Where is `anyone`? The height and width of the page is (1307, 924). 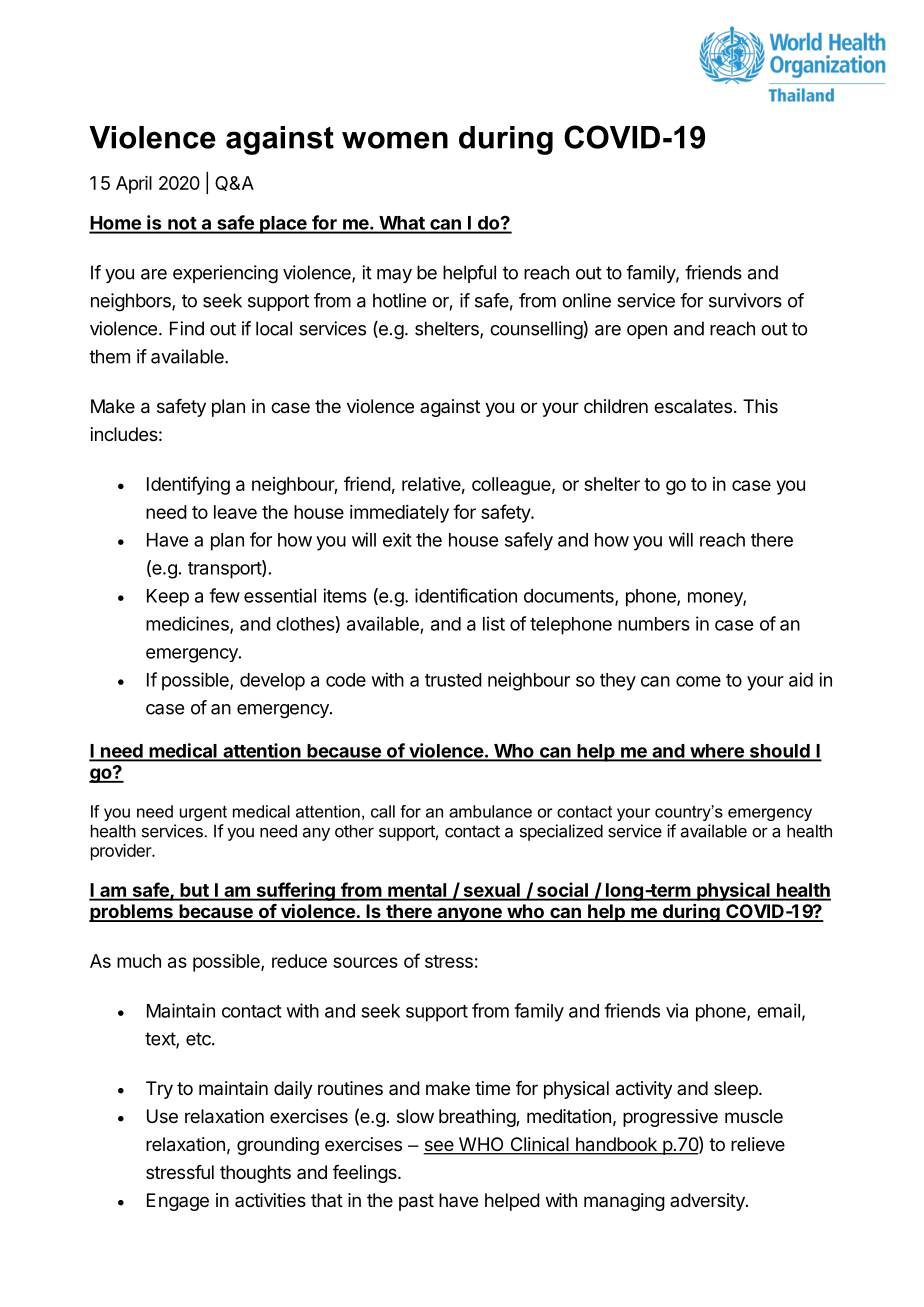
anyone is located at coordinates (469, 914).
